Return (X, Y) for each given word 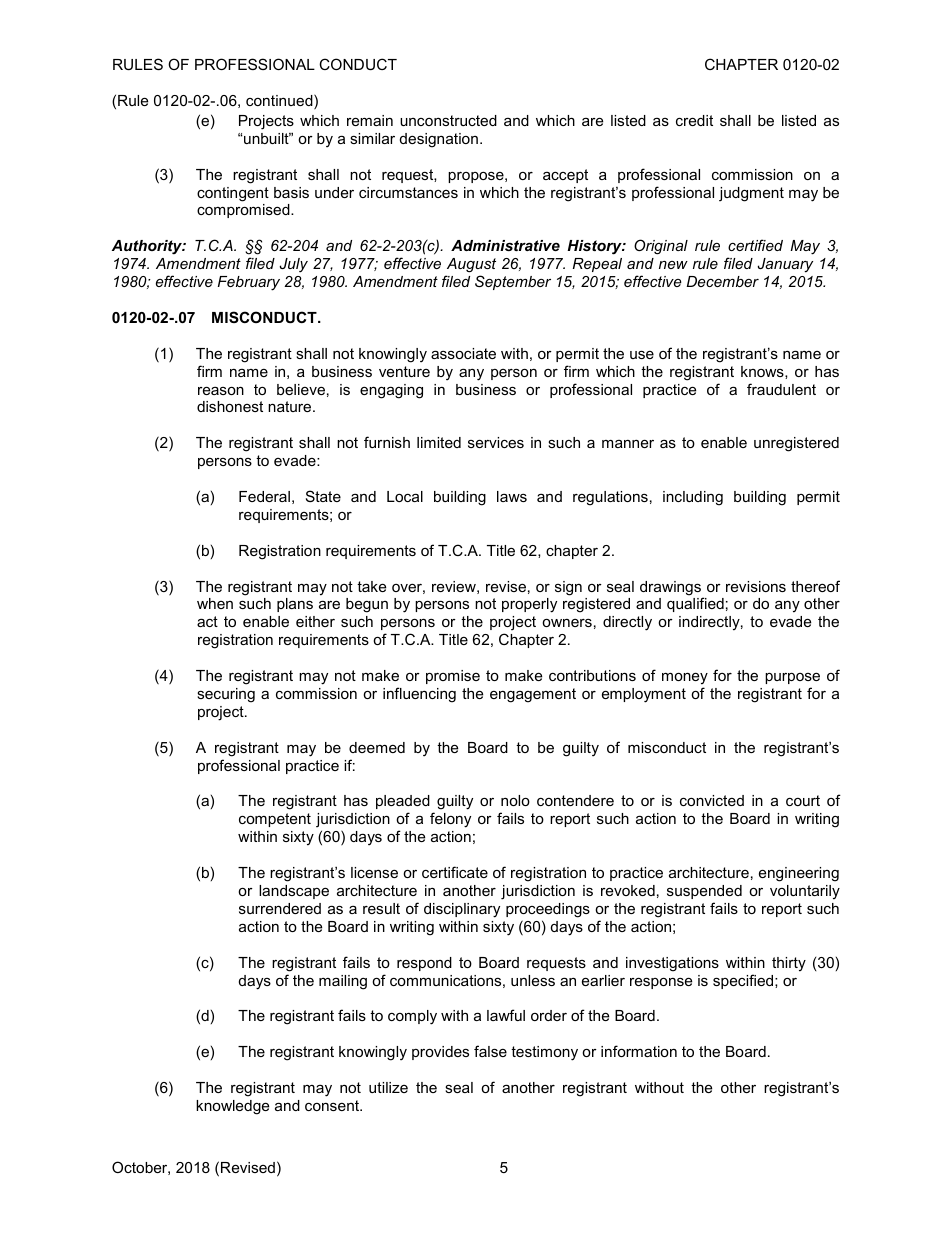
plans (295, 605)
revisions (756, 586)
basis (291, 192)
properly (529, 605)
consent (333, 1105)
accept (565, 176)
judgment (751, 194)
